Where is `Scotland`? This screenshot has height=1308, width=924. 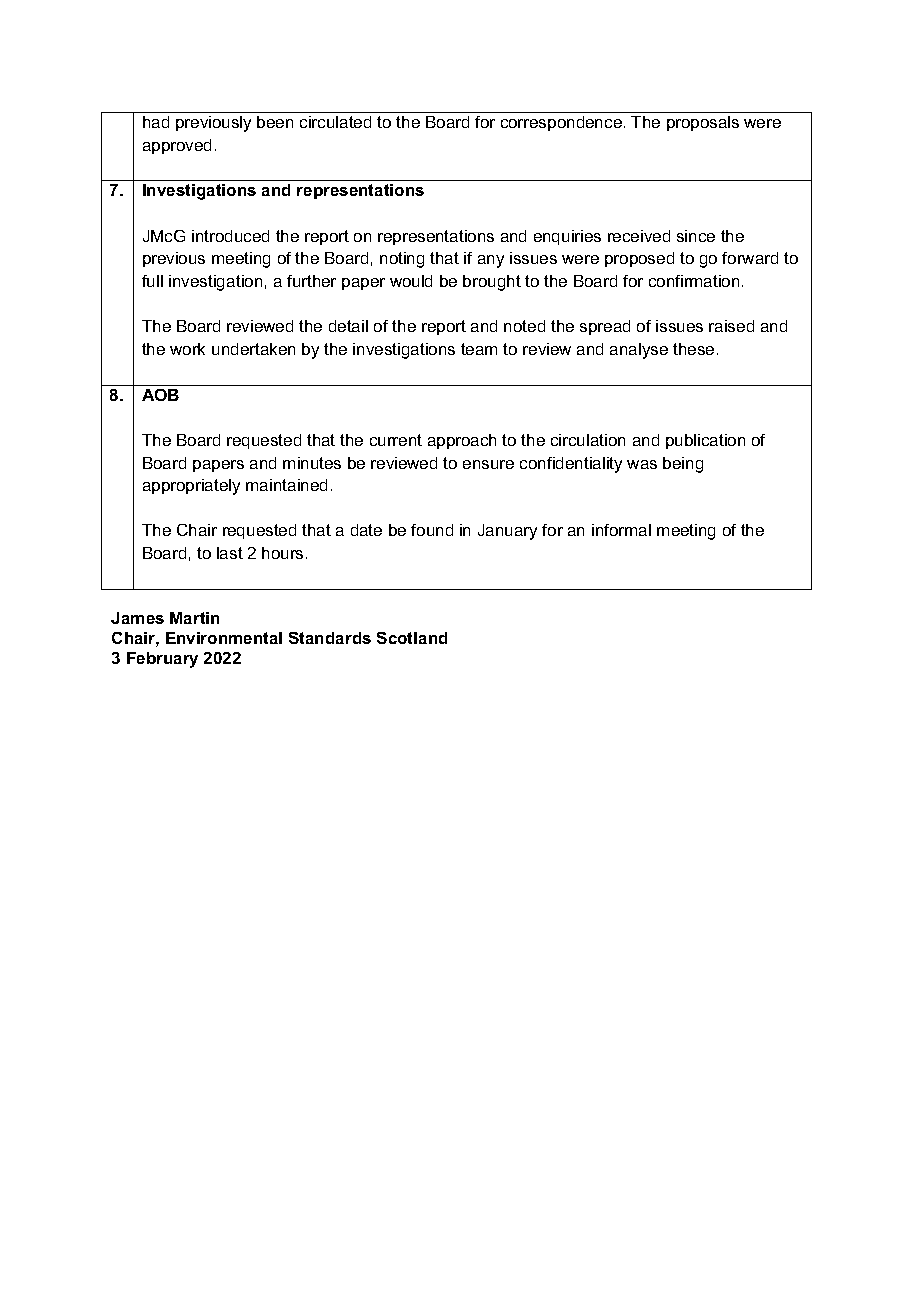
Scotland is located at coordinates (412, 638).
